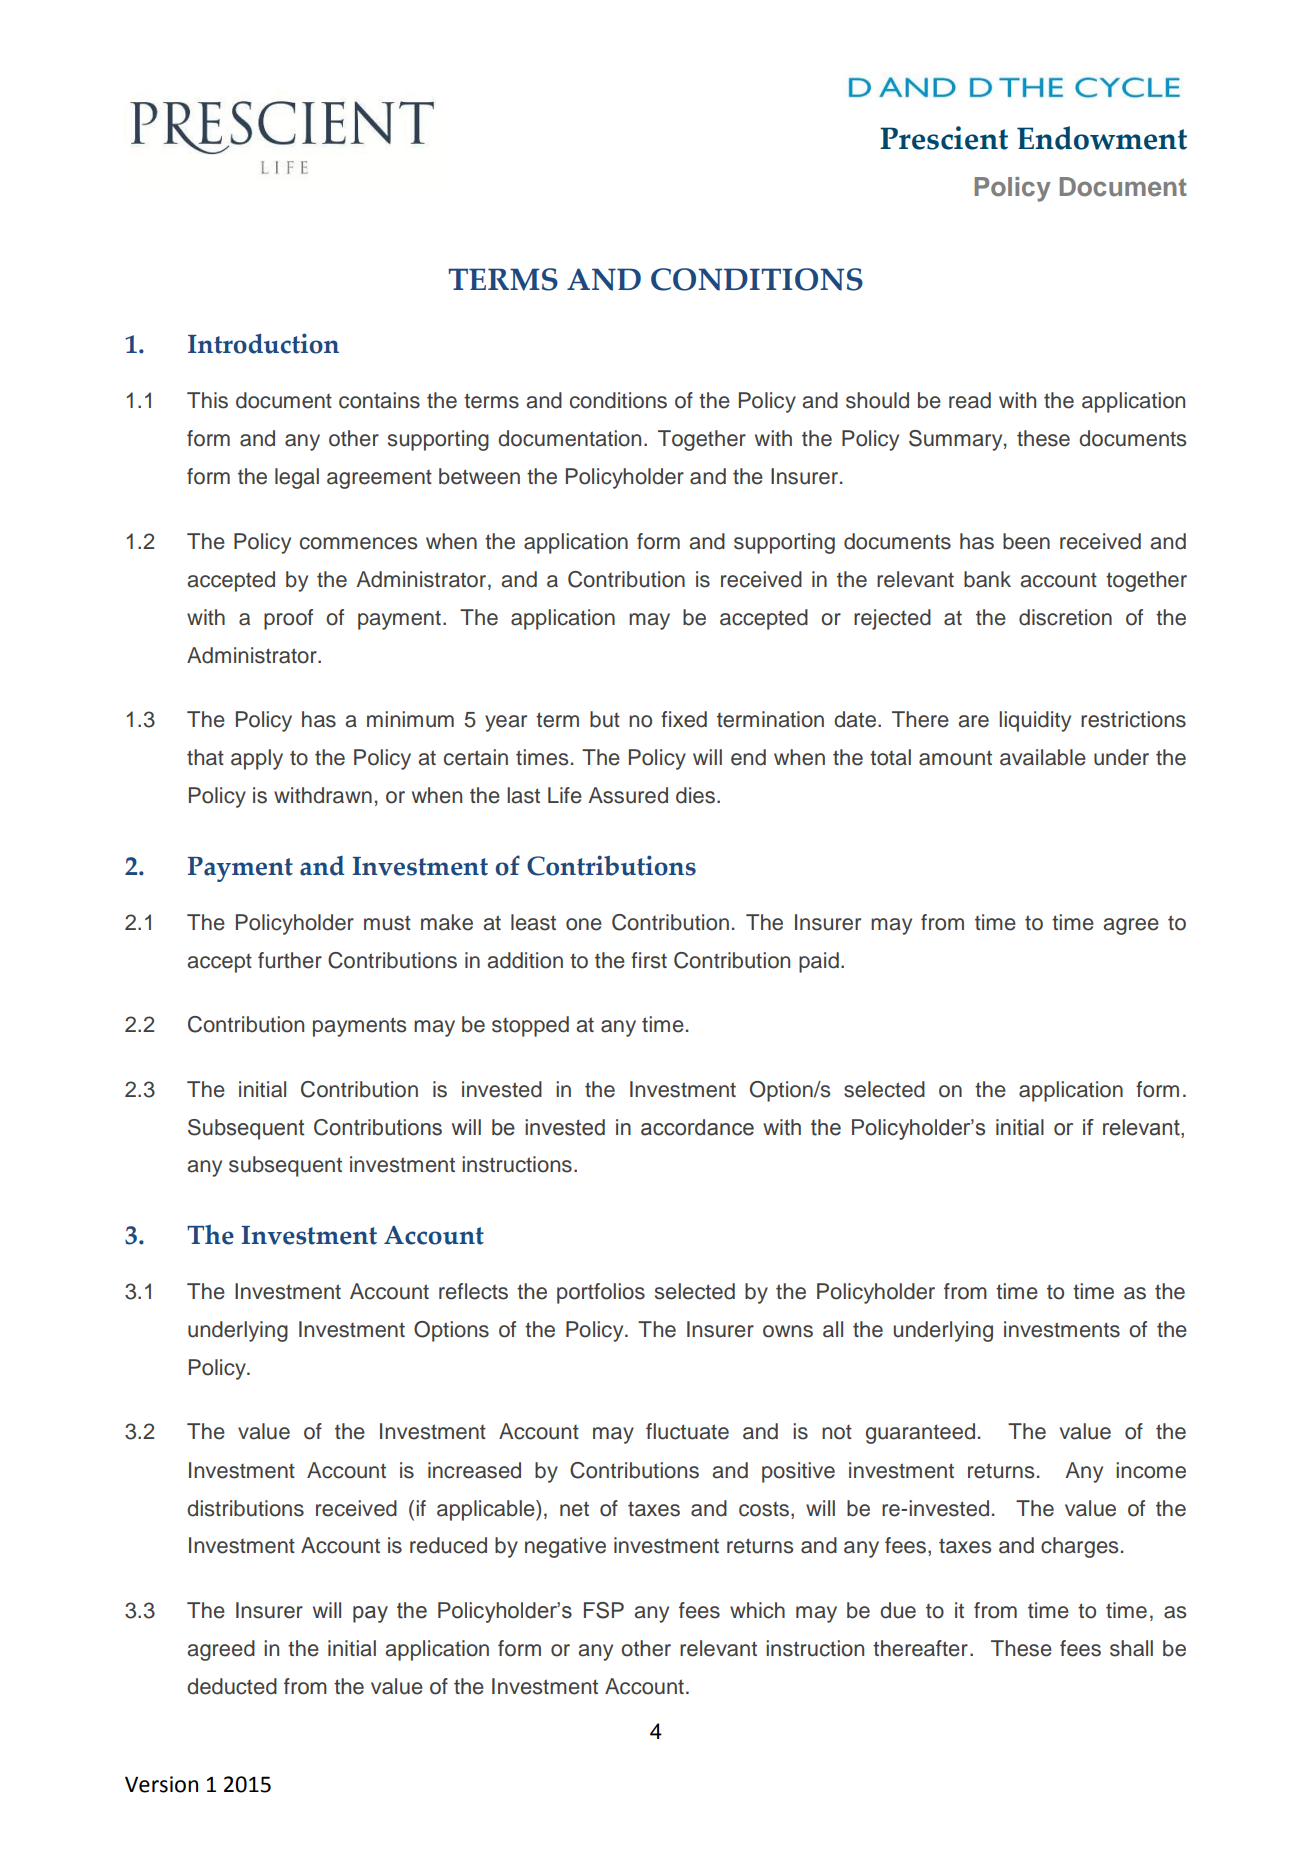 Image resolution: width=1312 pixels, height=1854 pixels. What do you see at coordinates (263, 343) in the screenshot?
I see `Introduction` at bounding box center [263, 343].
